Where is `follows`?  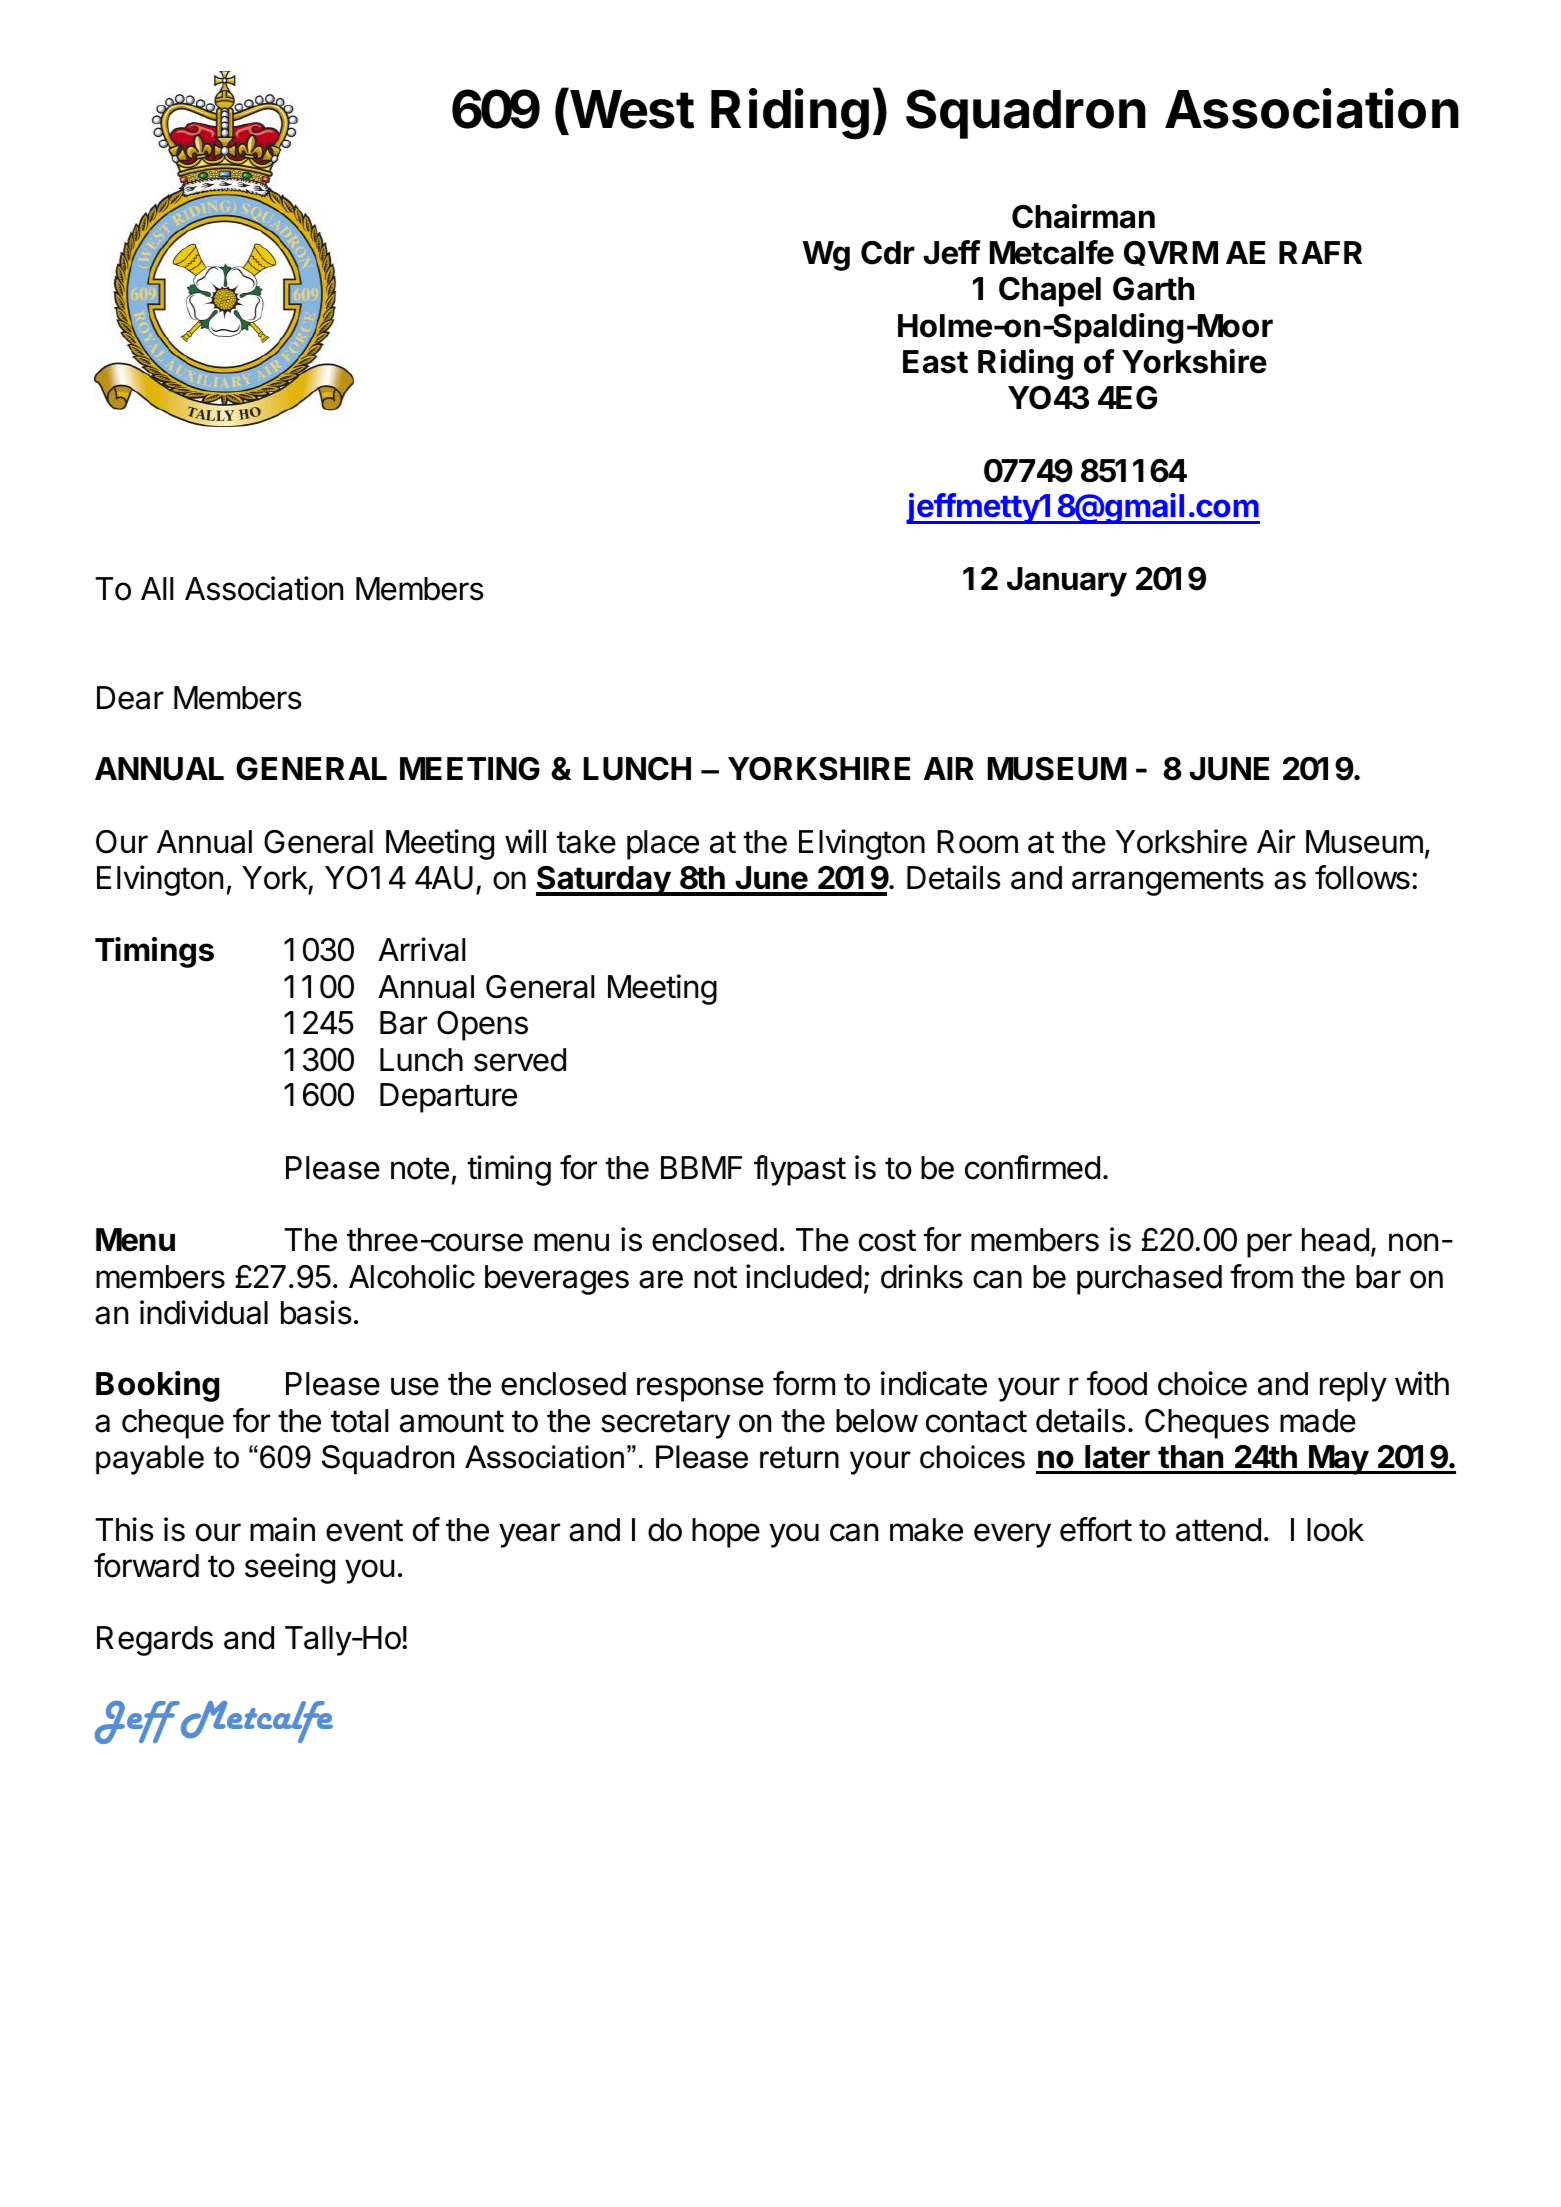 follows is located at coordinates (1362, 877).
